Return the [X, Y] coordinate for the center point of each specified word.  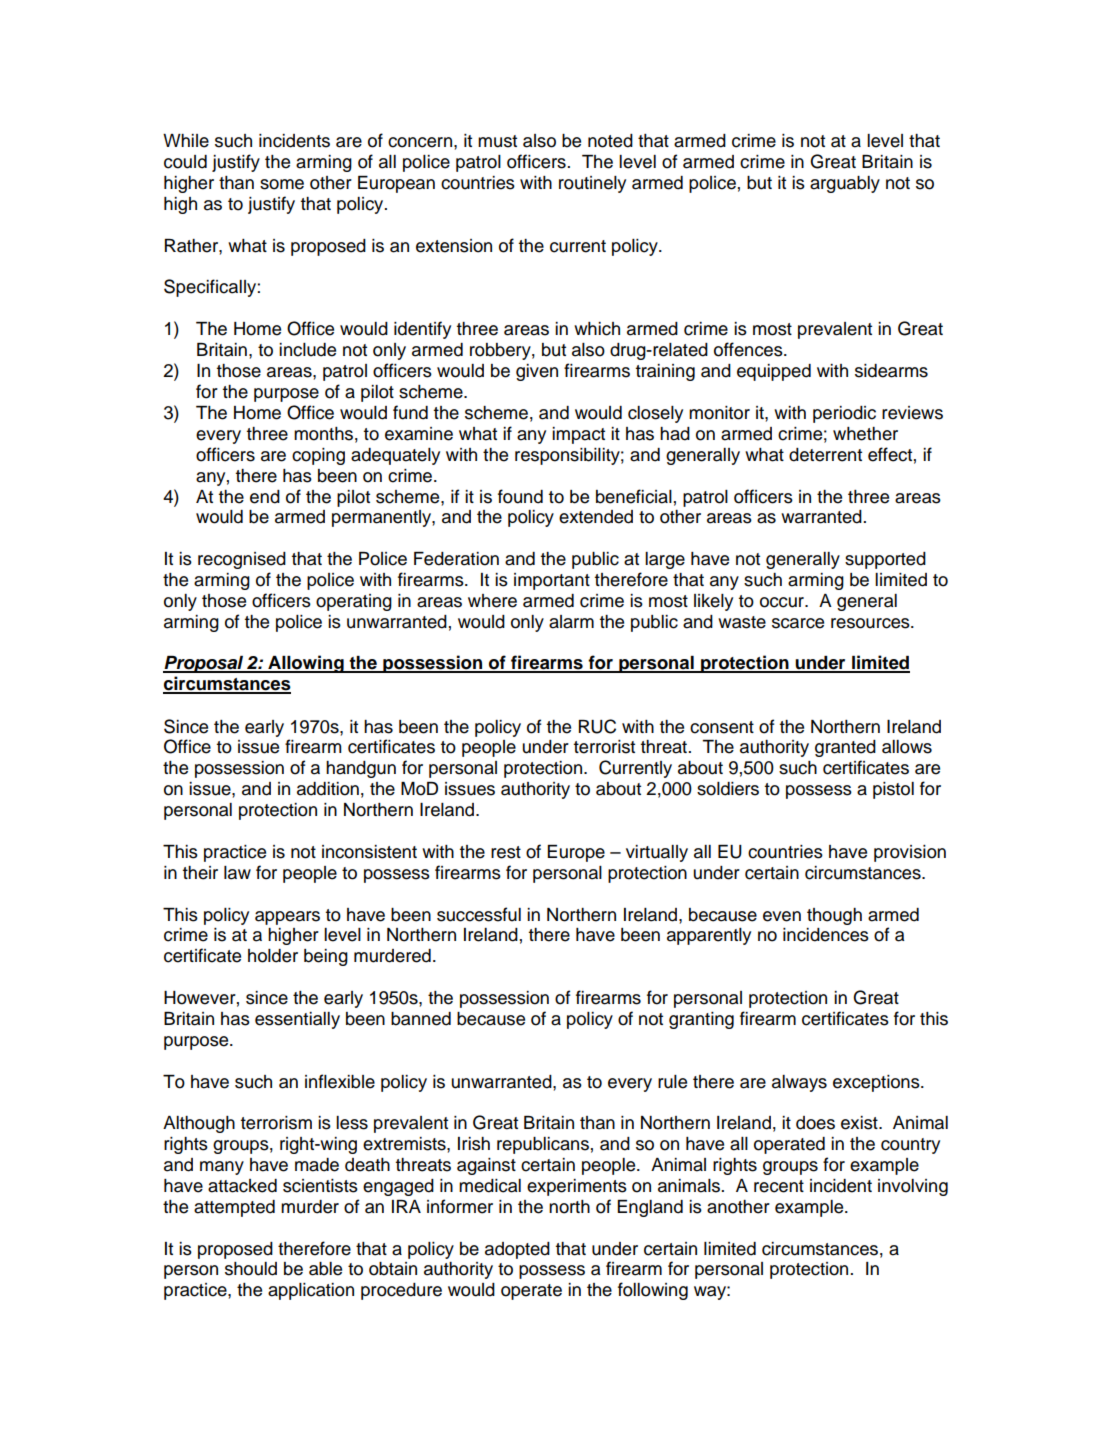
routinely [592, 184]
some [282, 184]
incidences [826, 935]
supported [885, 560]
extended [596, 517]
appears [287, 918]
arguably [845, 184]
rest [506, 852]
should [251, 1269]
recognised [242, 560]
